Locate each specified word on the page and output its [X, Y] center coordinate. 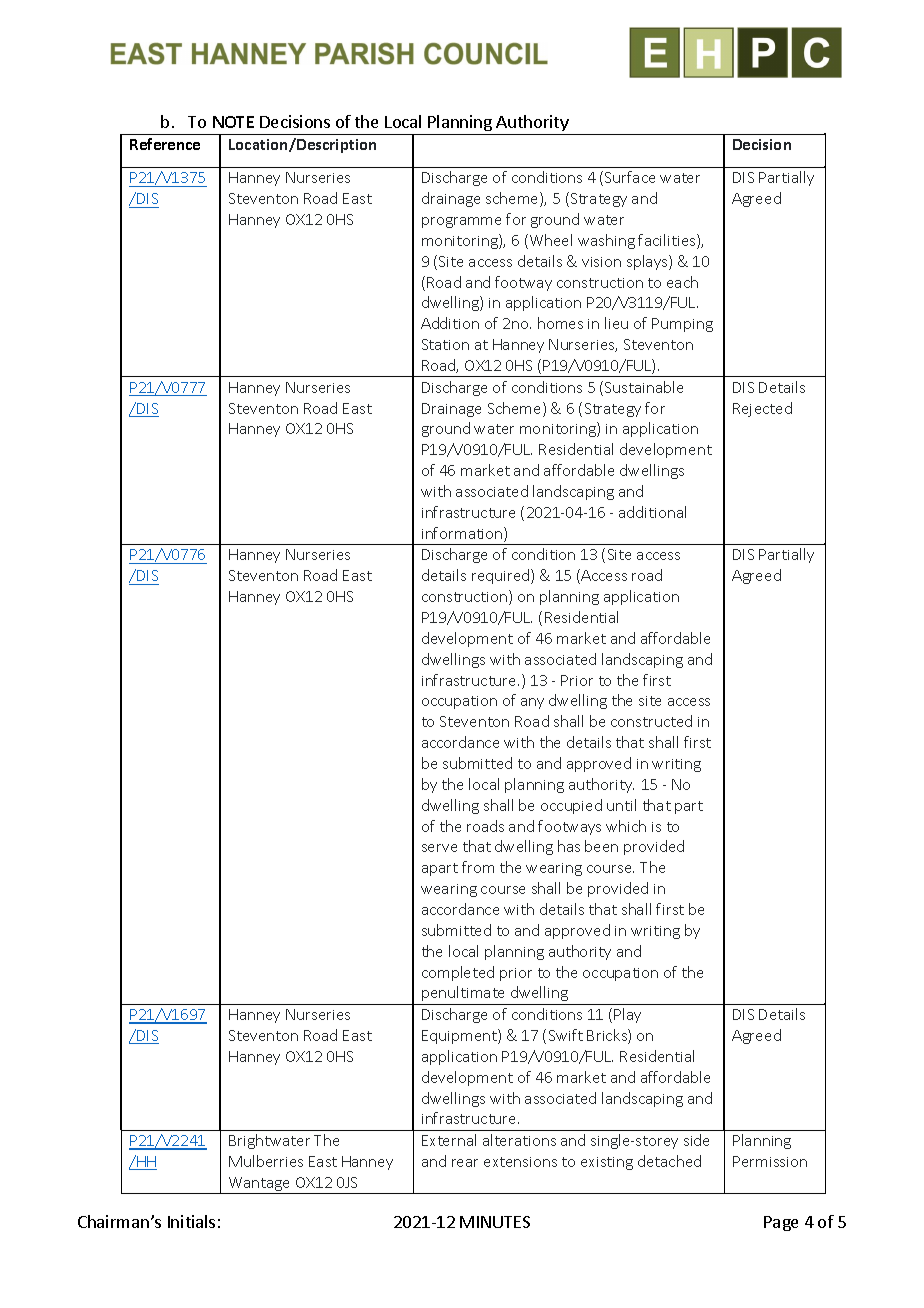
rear [465, 1163]
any [532, 703]
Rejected [762, 409]
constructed [651, 721]
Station [445, 344]
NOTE [233, 122]
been [601, 846]
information [463, 534]
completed [458, 973]
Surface [630, 177]
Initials [191, 1221]
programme [461, 222]
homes [560, 323]
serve [439, 848]
